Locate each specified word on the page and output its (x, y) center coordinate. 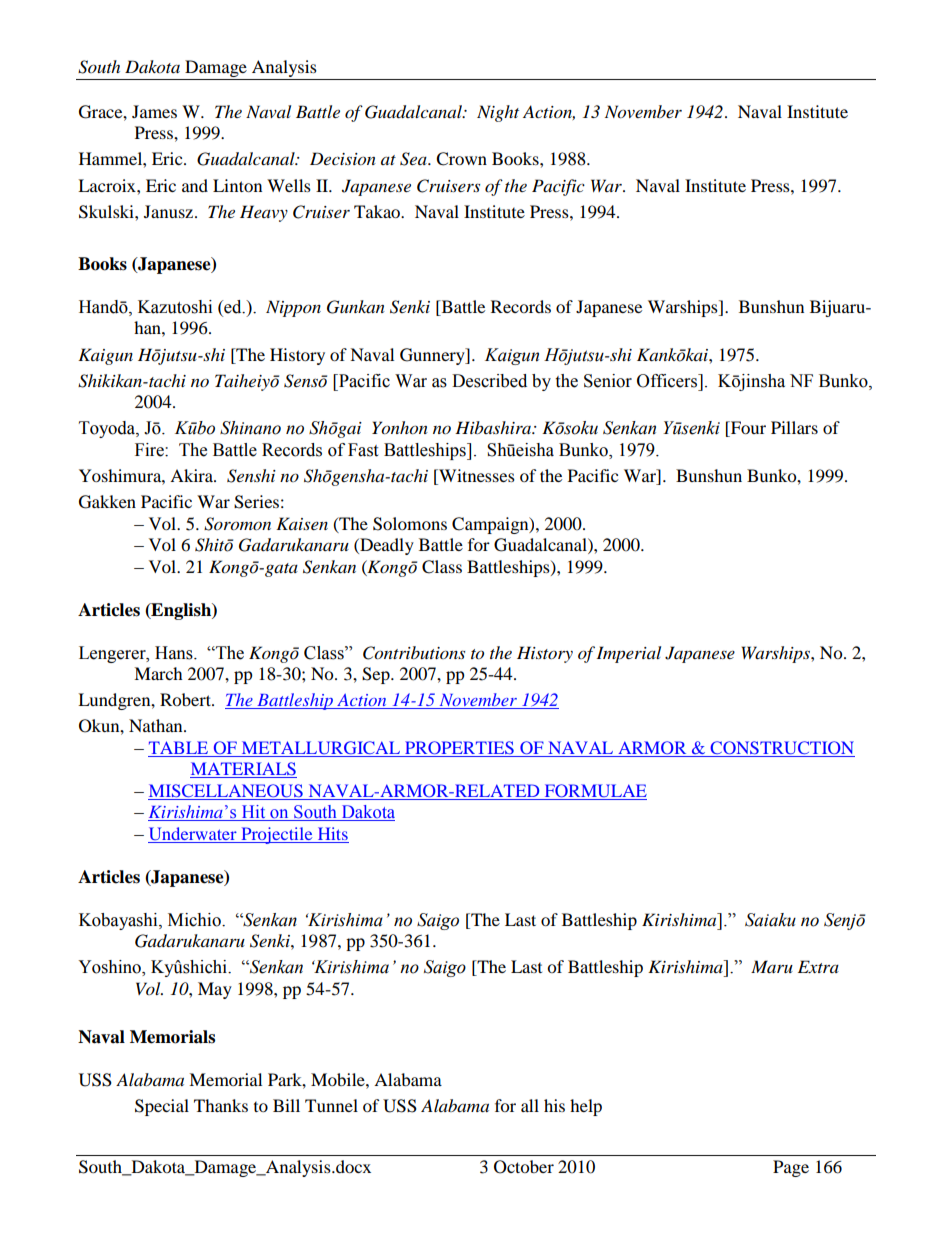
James (154, 111)
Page (791, 1168)
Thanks (221, 1105)
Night (498, 113)
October (524, 1167)
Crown (461, 159)
